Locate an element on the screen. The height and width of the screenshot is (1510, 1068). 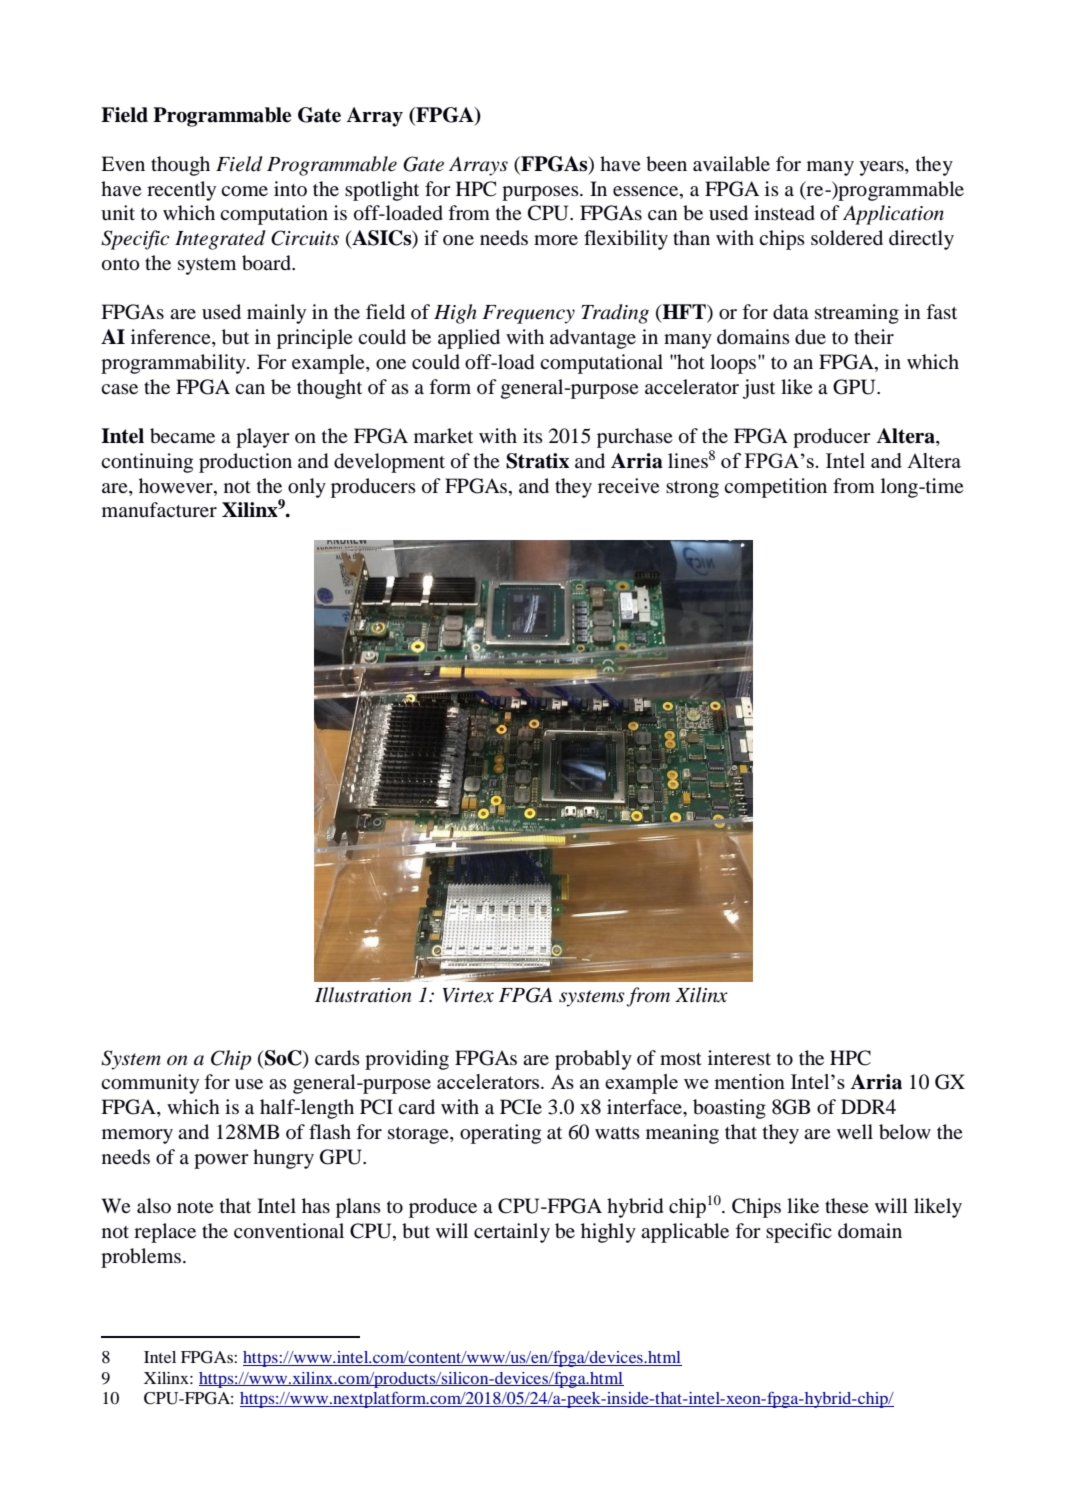
receive is located at coordinates (629, 485).
